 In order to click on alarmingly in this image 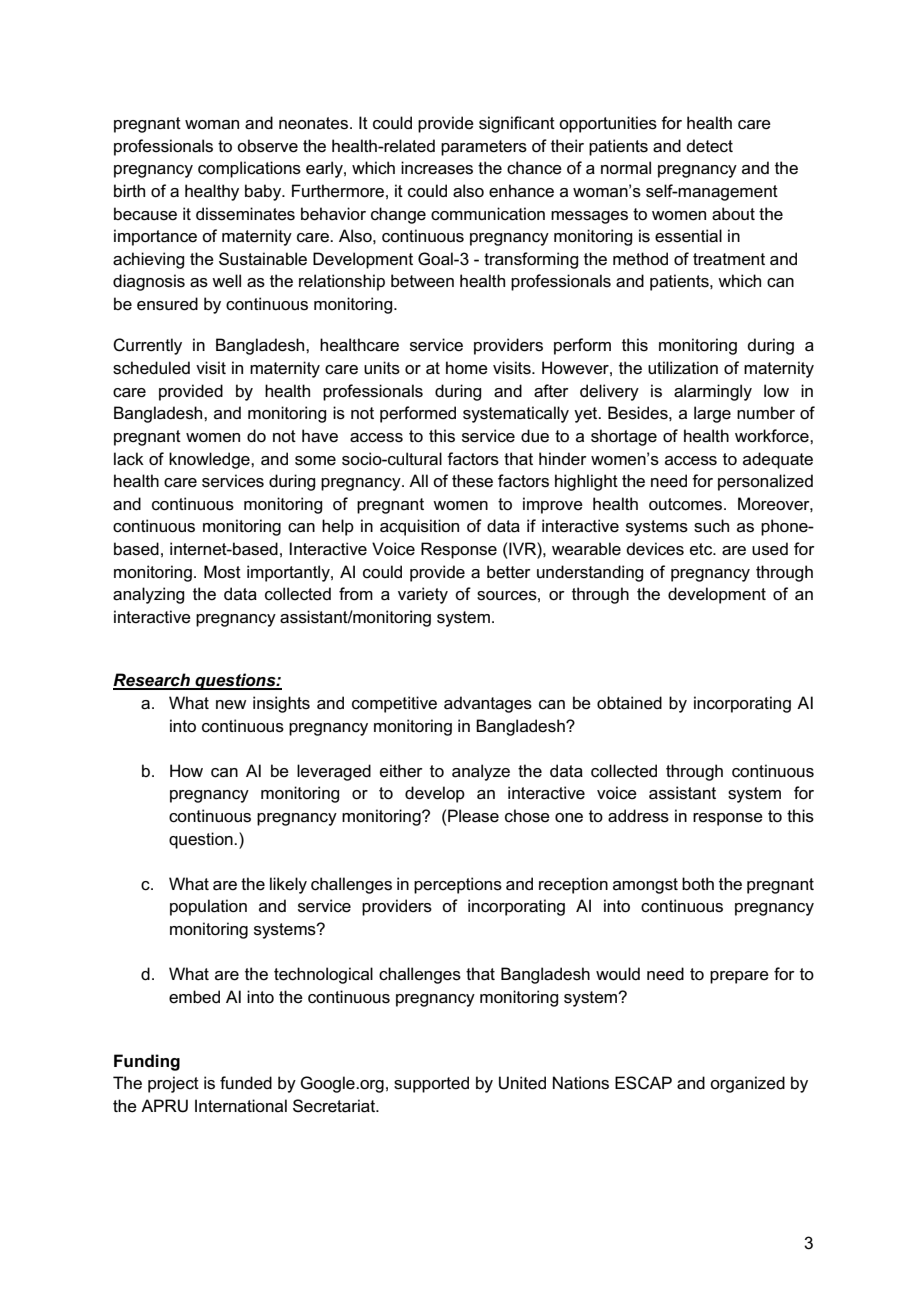, I will do `click(713, 392)`.
